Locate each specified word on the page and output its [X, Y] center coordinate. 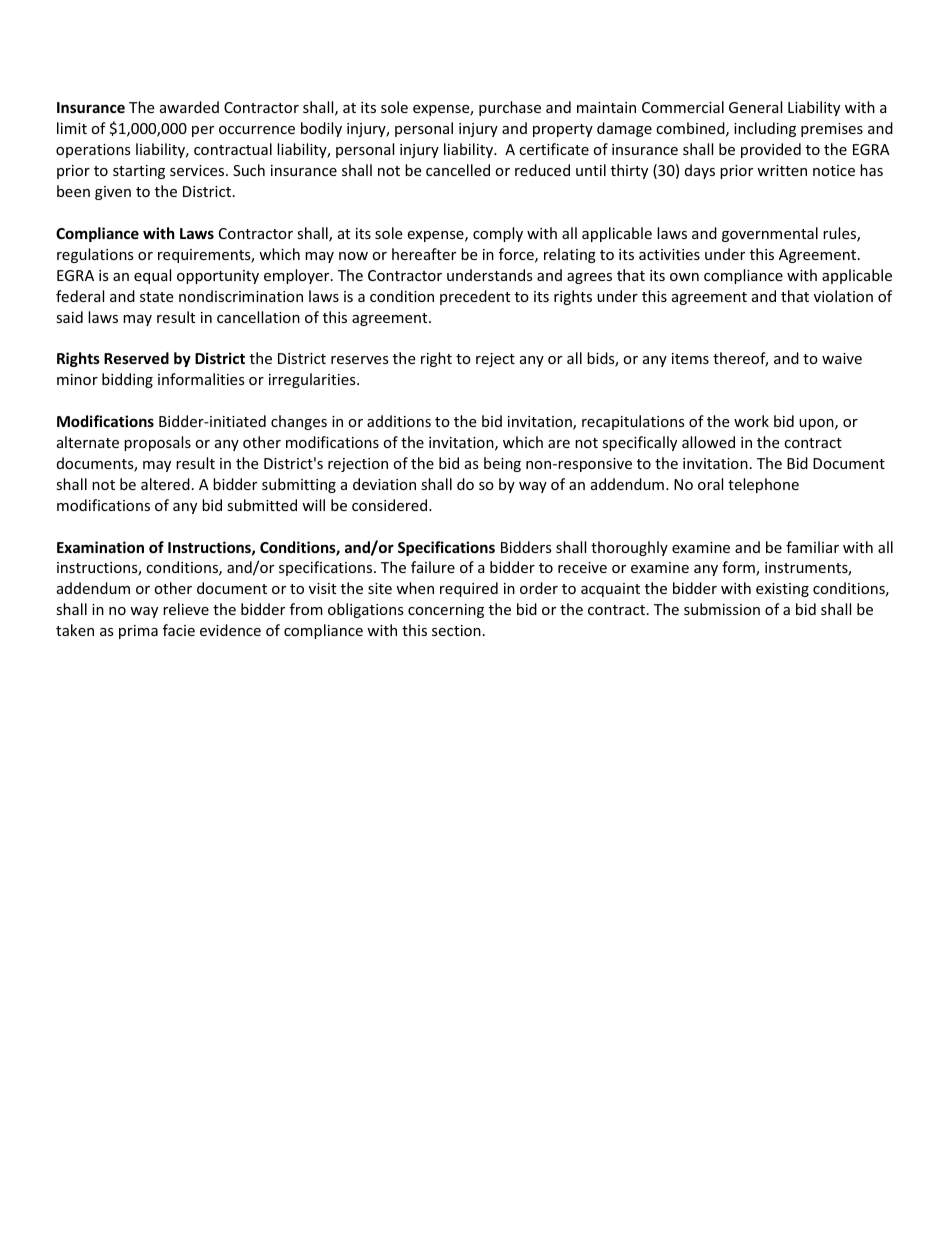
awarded [189, 107]
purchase [510, 108]
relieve [186, 609]
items [690, 358]
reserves [360, 360]
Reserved [136, 358]
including [765, 129]
